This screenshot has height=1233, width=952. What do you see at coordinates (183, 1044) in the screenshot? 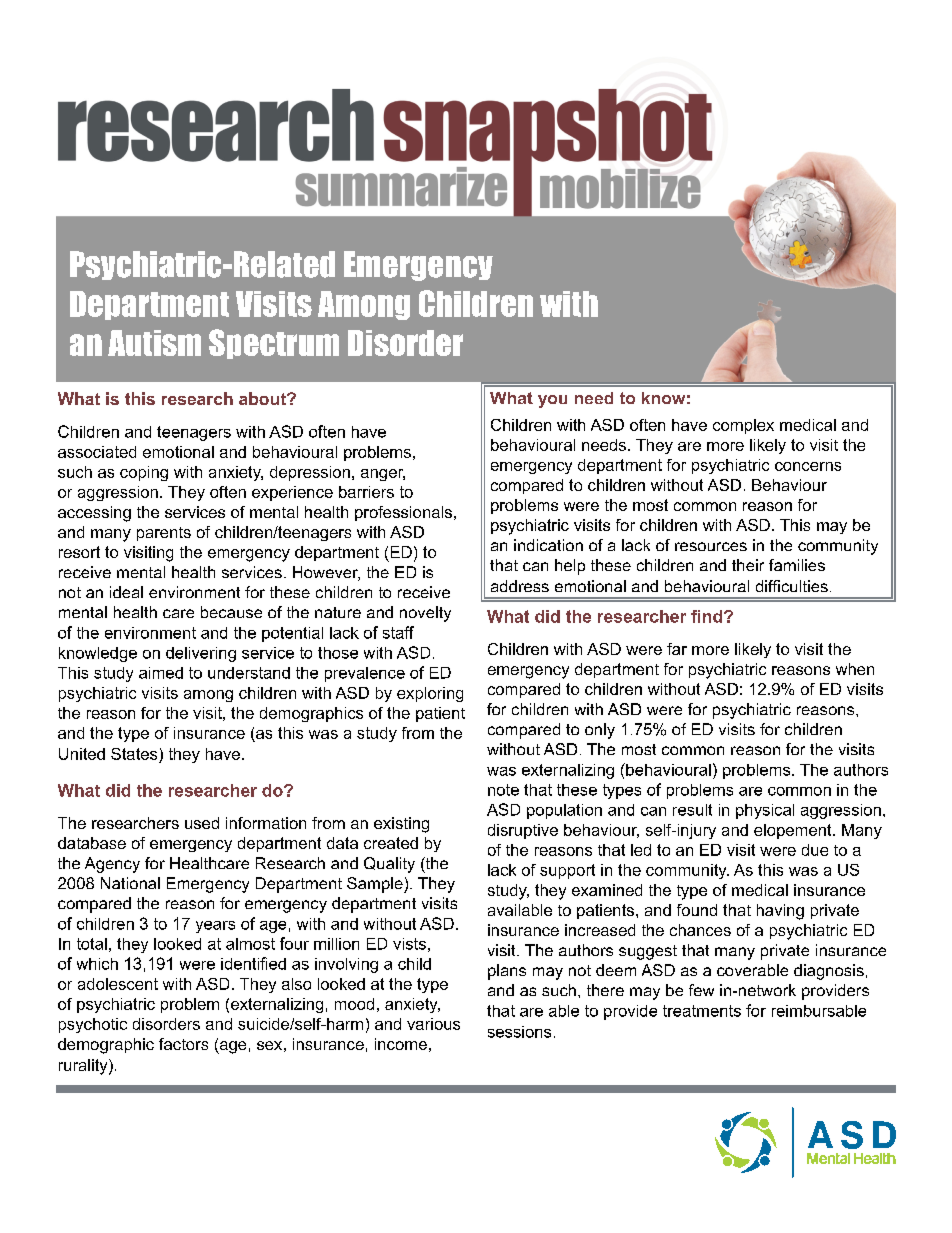
I see `factors` at bounding box center [183, 1044].
